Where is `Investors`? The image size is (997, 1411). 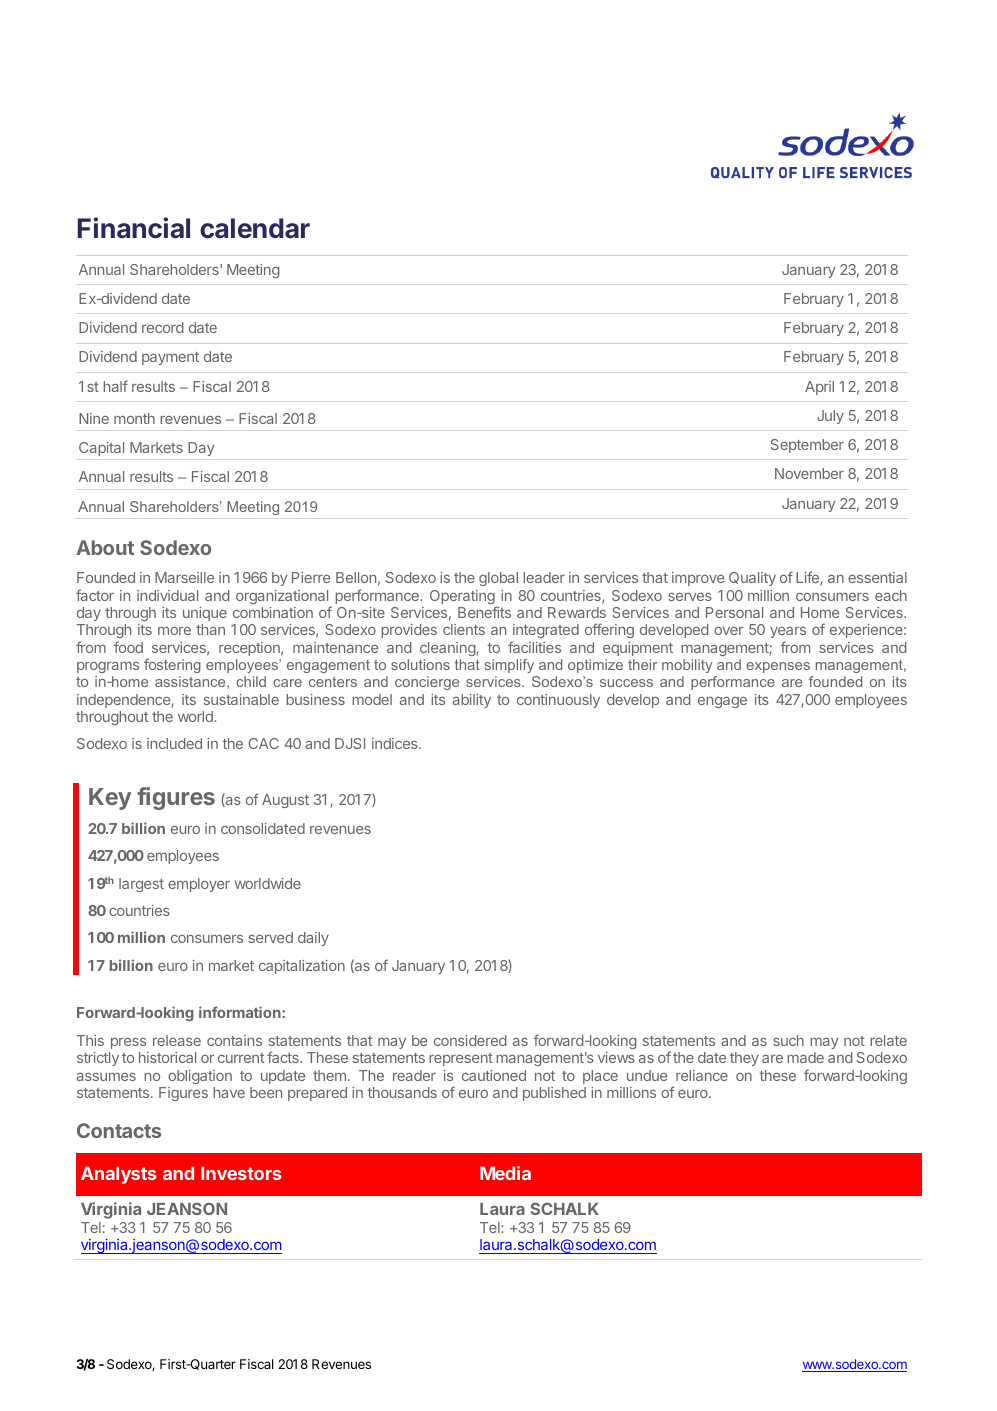 Investors is located at coordinates (241, 1173).
